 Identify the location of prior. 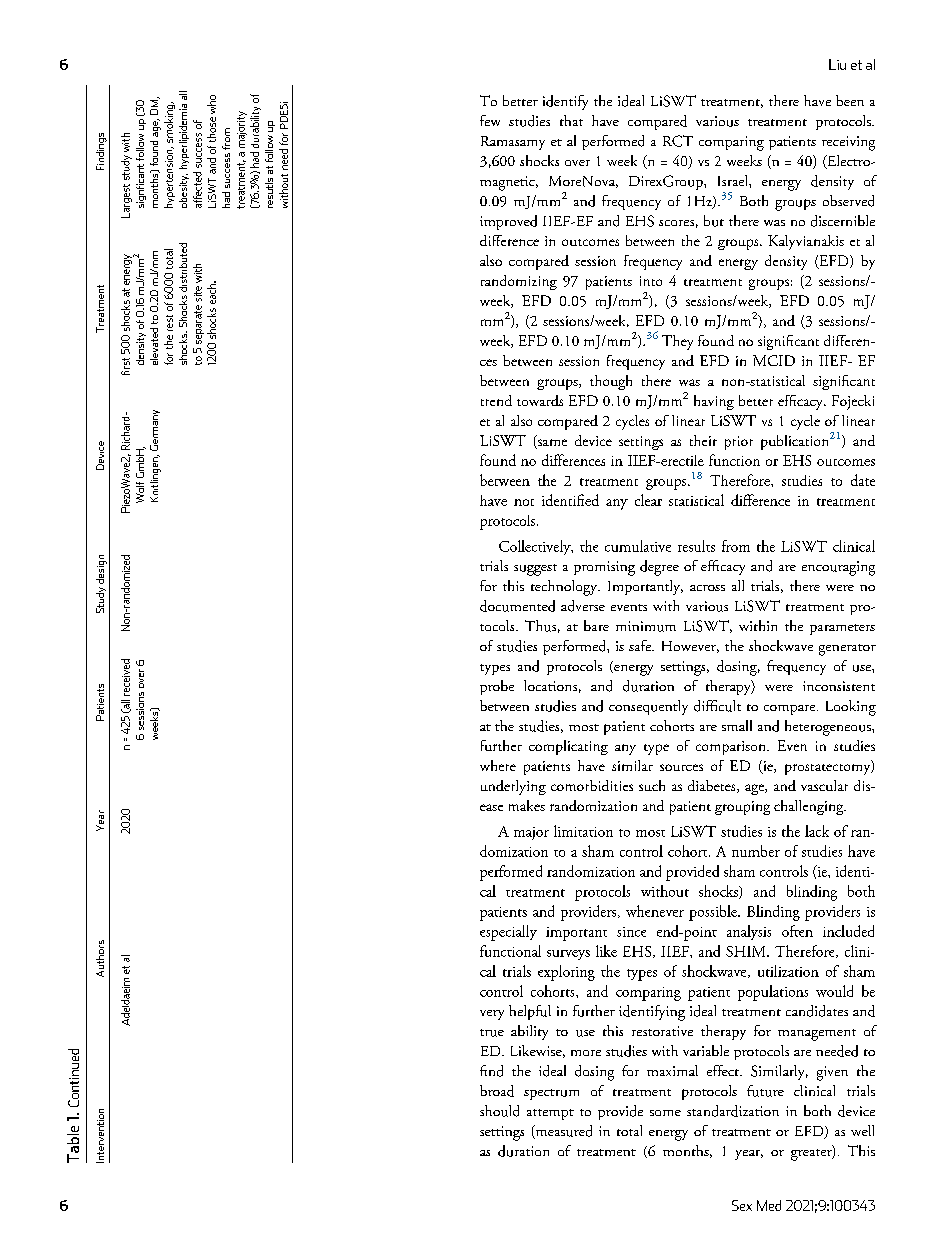
(739, 443).
